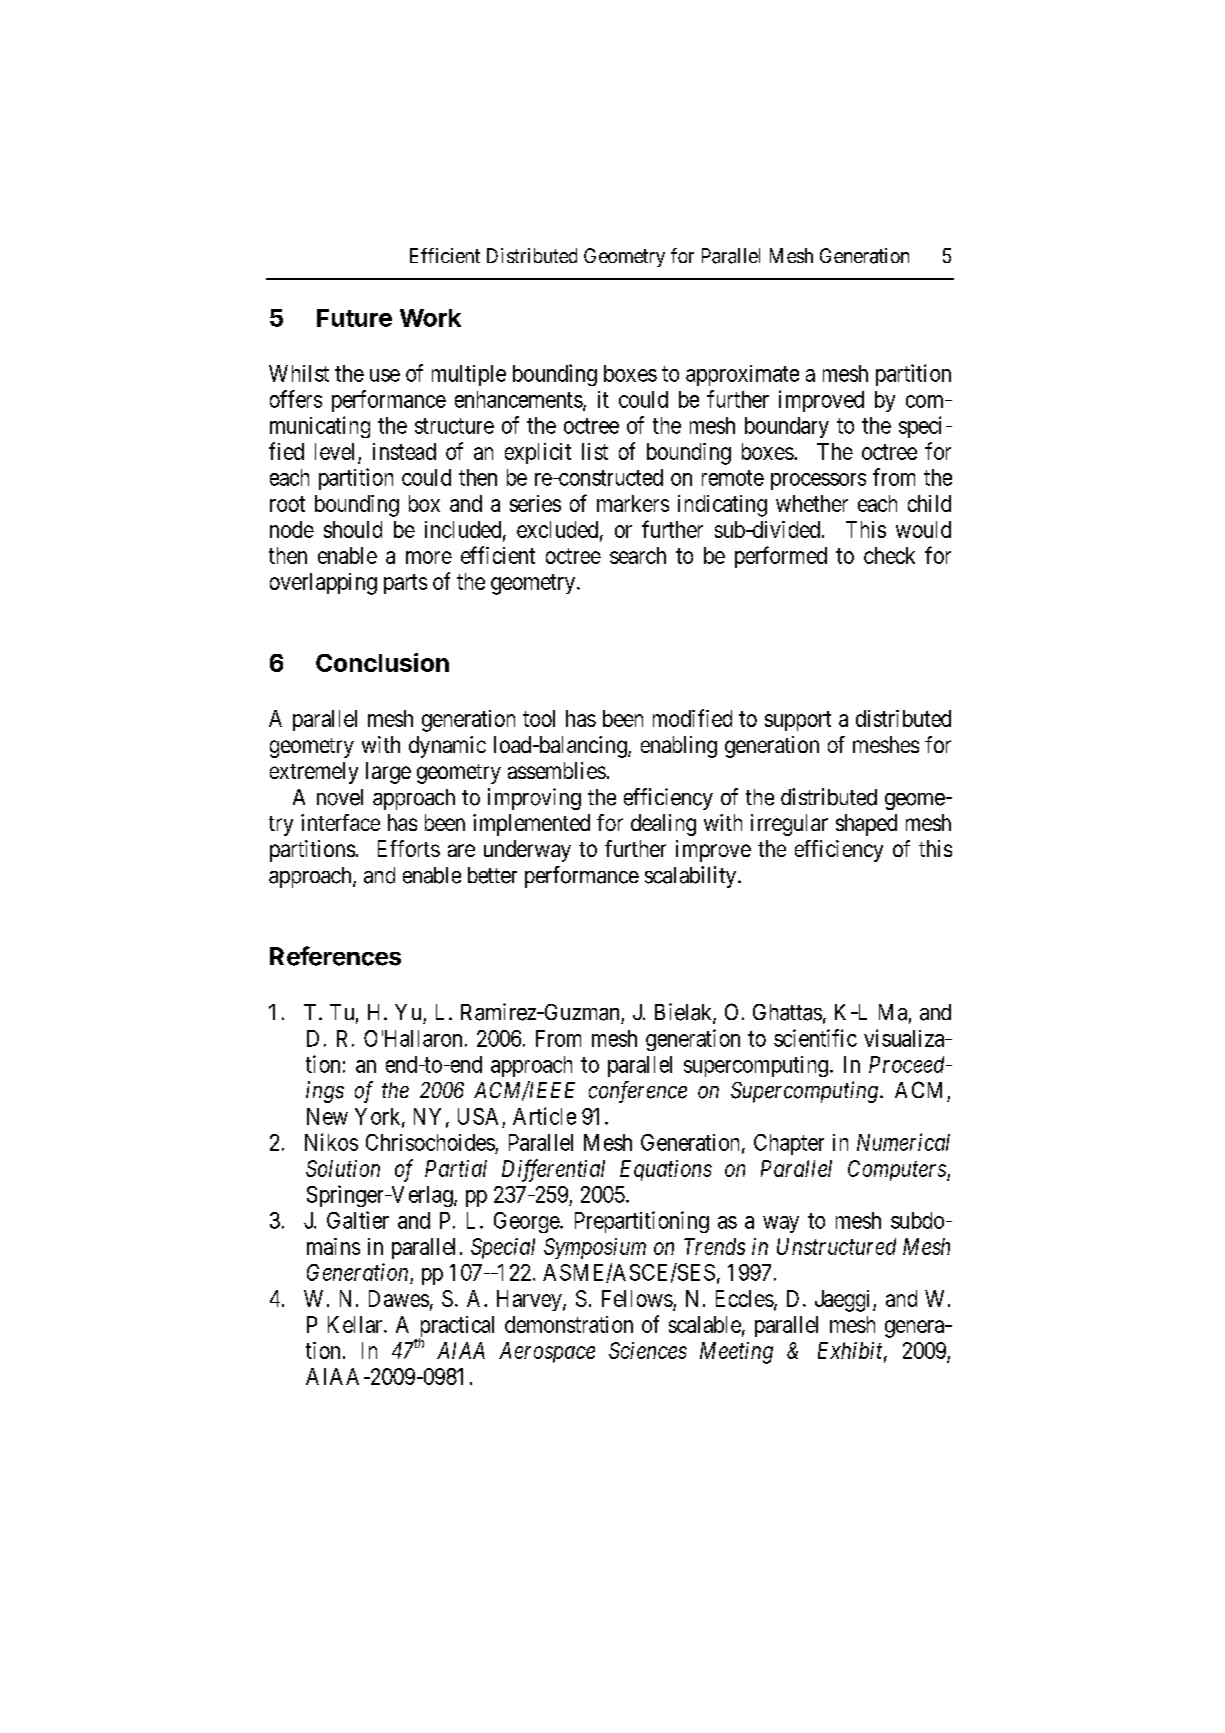 This screenshot has height=1733, width=1225. Describe the element at coordinates (385, 375) in the screenshot. I see `use` at that location.
